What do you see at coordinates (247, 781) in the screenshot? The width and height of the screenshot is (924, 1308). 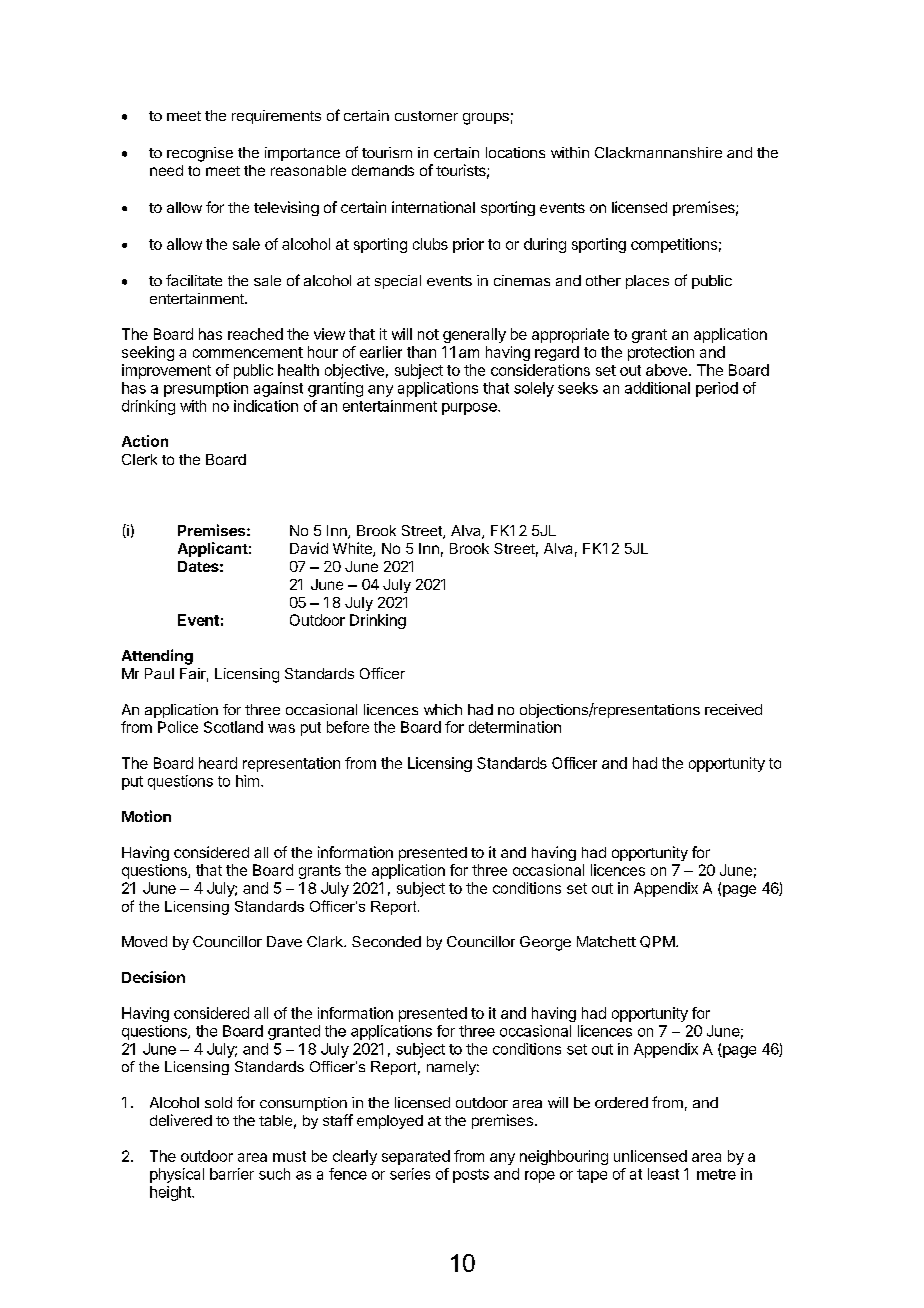 I see `him` at bounding box center [247, 781].
